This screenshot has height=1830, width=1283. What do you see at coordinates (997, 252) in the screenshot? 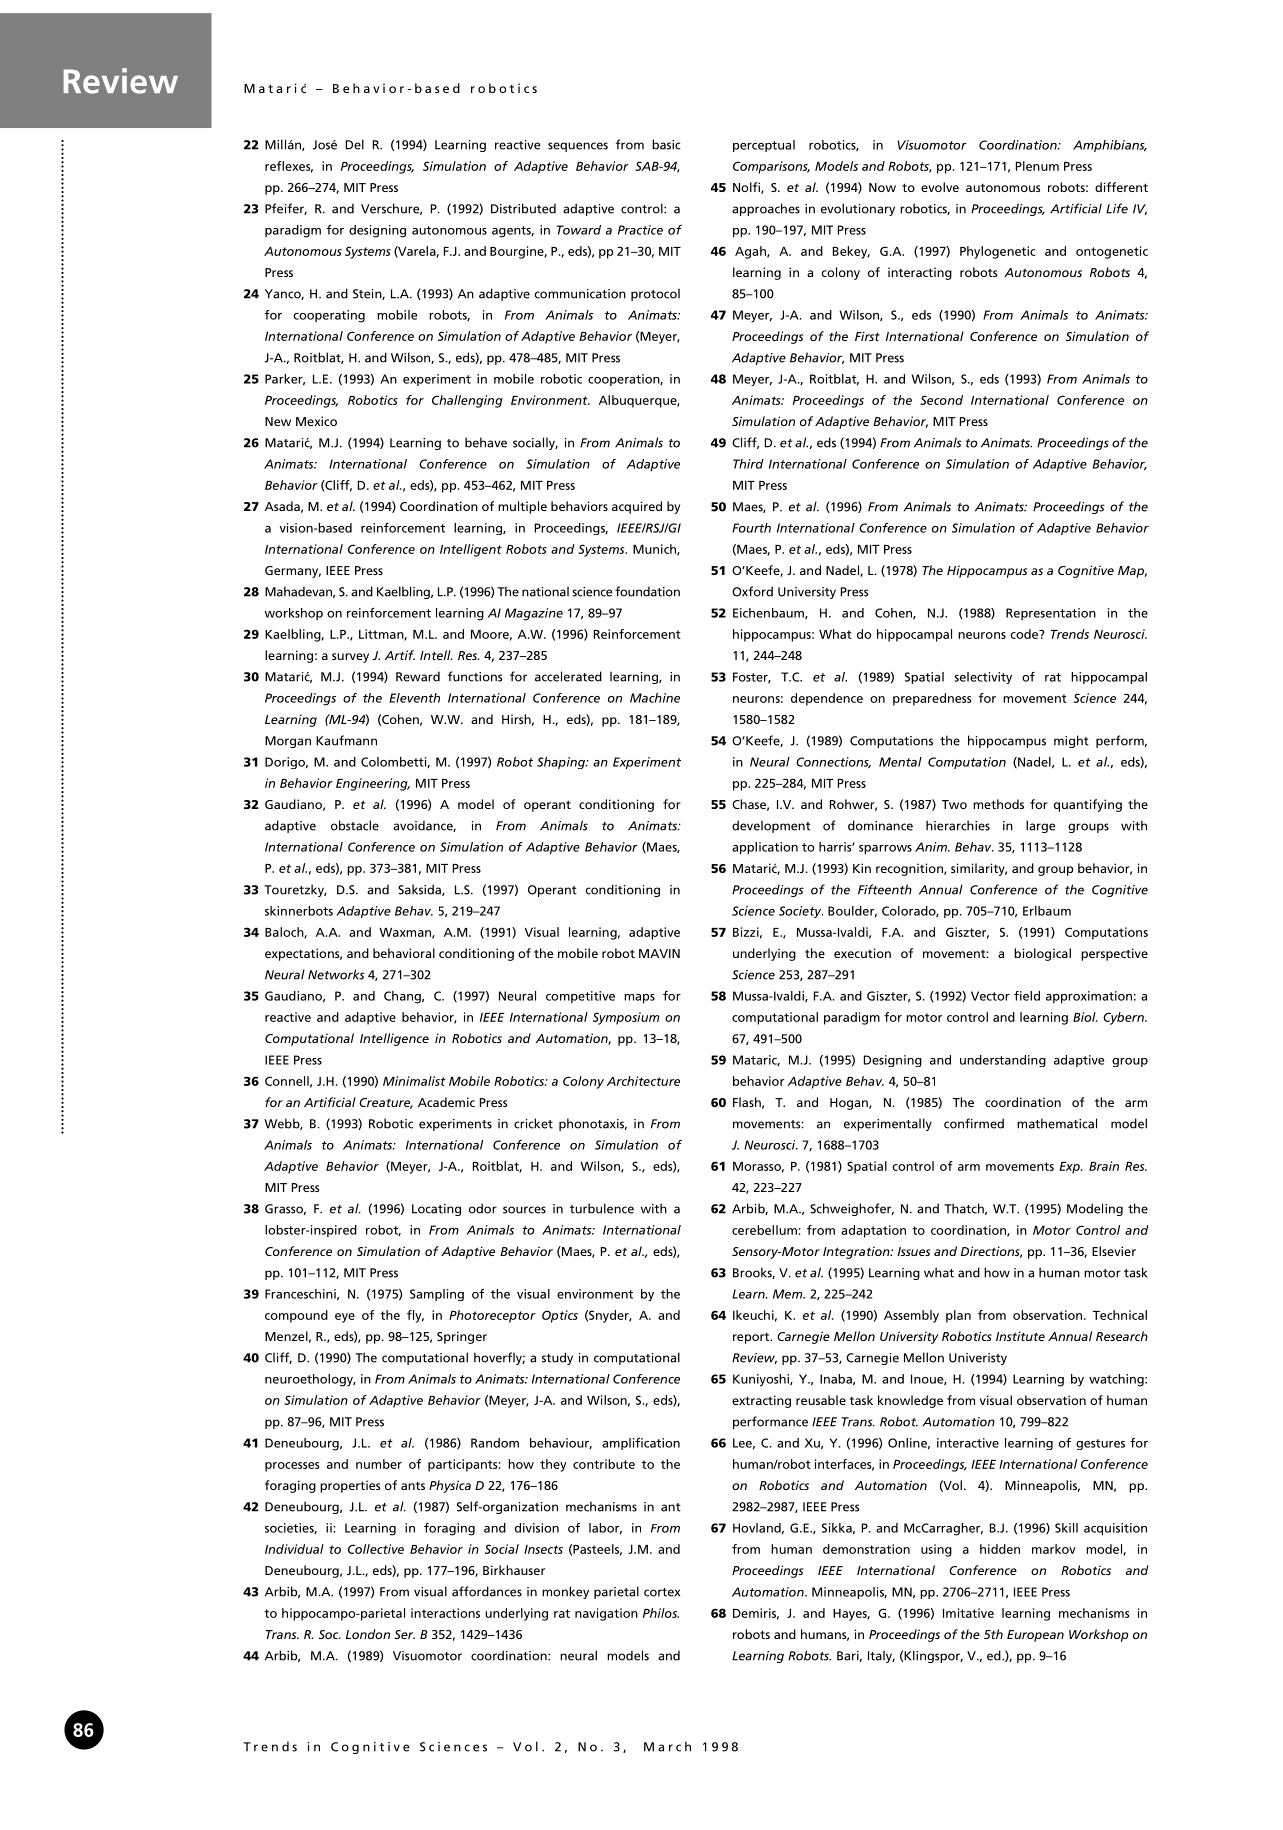
I see `Phylogenetic` at bounding box center [997, 252].
